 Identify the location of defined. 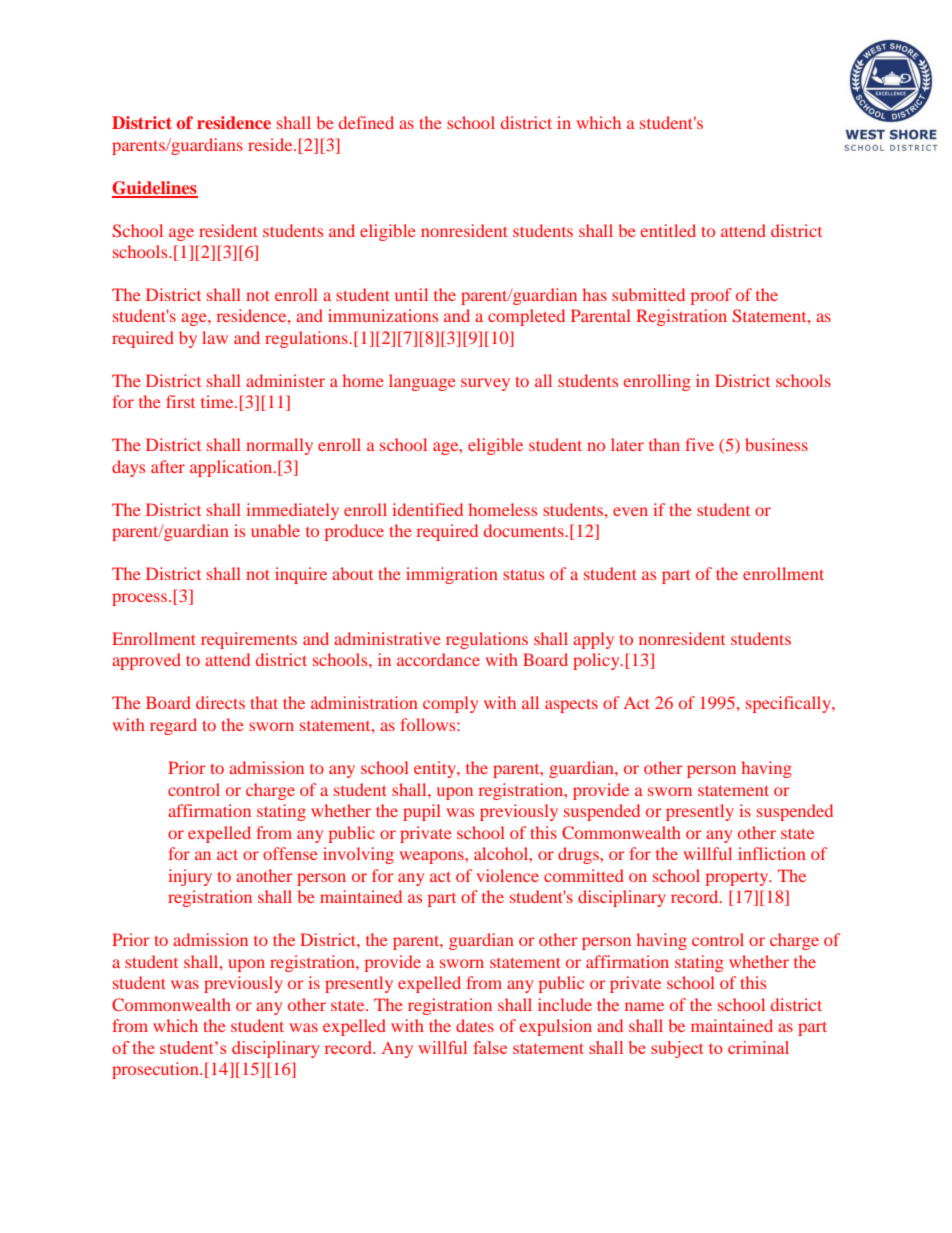
(366, 122).
